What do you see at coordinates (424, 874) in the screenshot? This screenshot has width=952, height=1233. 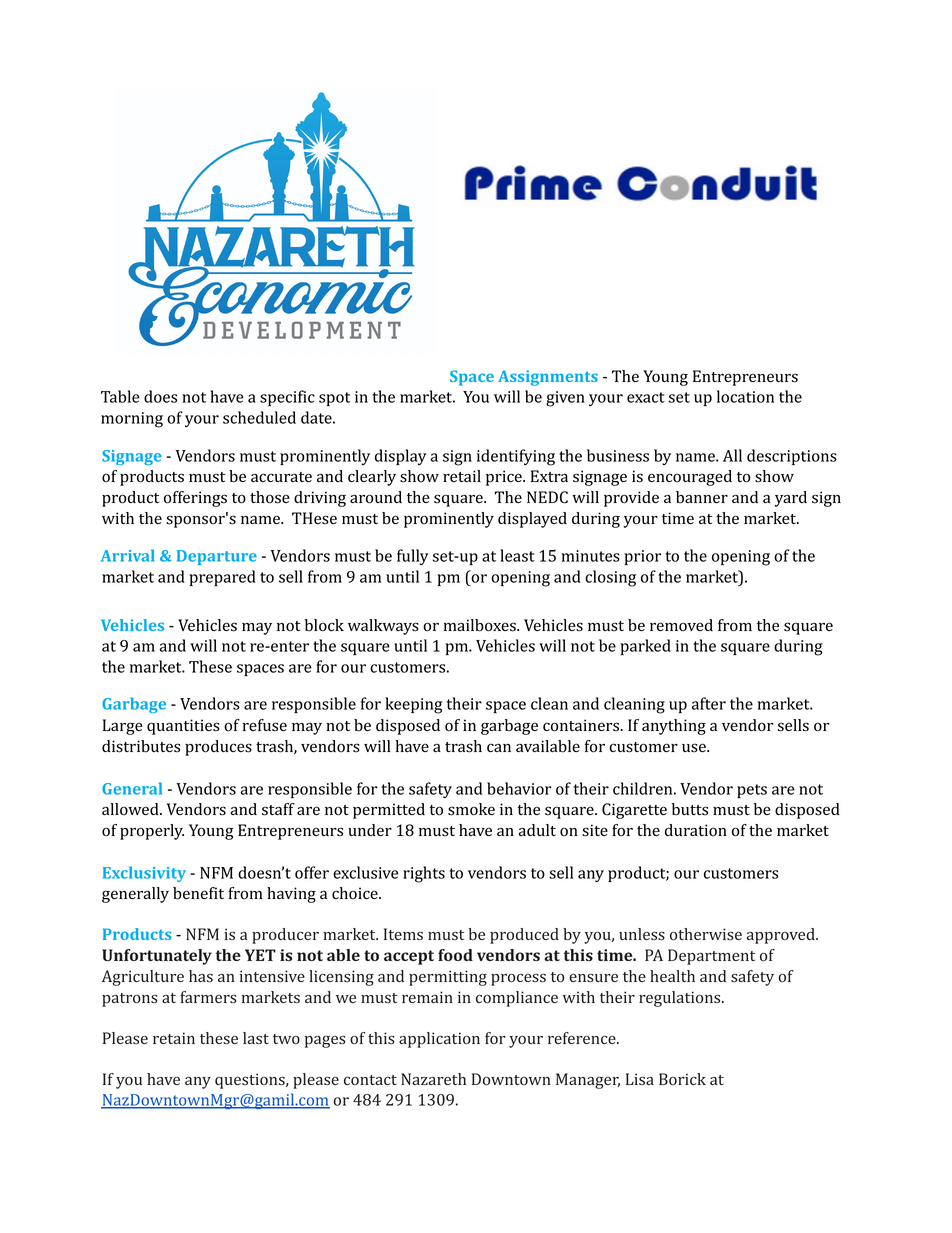 I see `rights` at bounding box center [424, 874].
